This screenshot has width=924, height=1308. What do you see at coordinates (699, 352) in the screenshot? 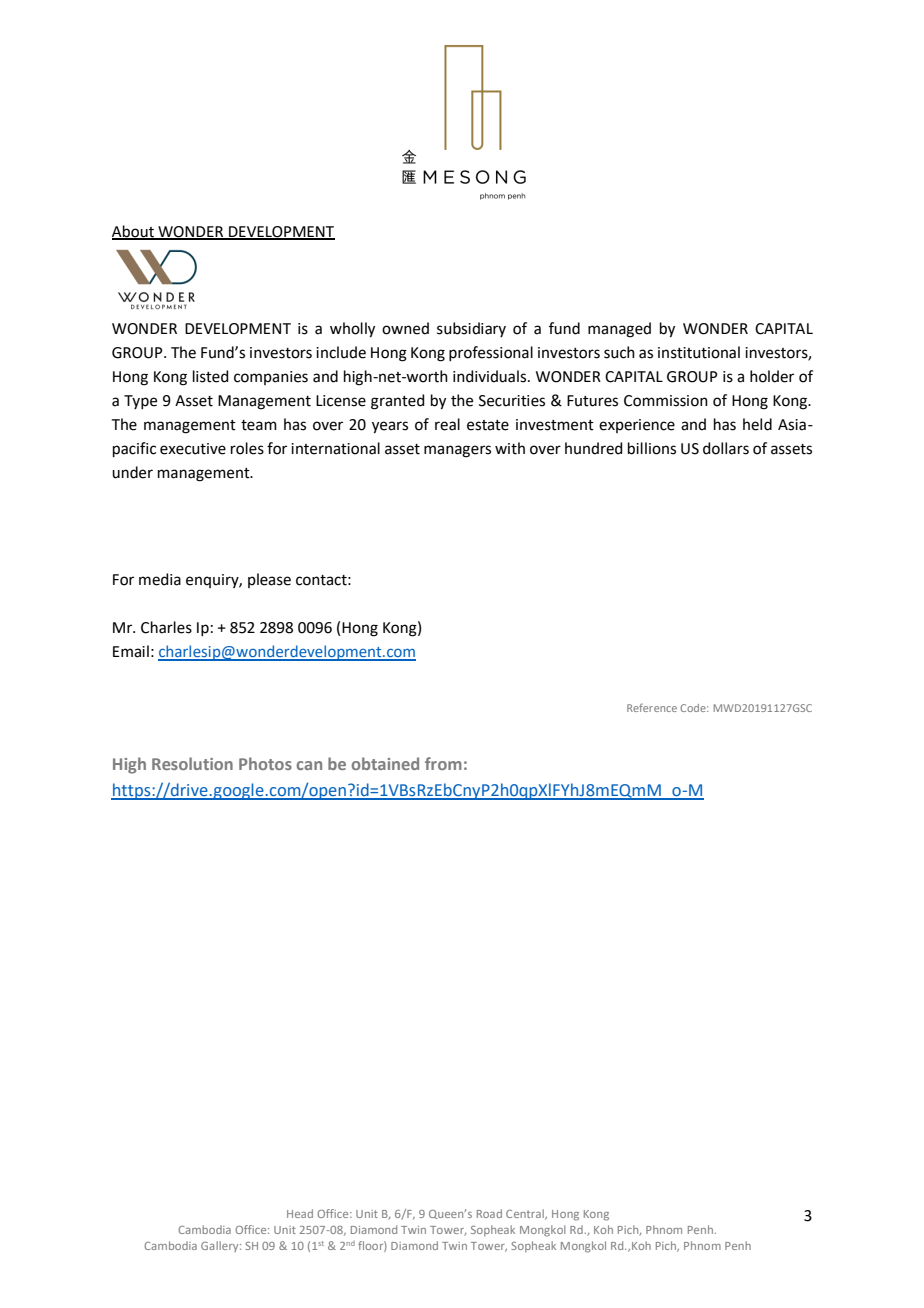
I see `institutional` at bounding box center [699, 352].
